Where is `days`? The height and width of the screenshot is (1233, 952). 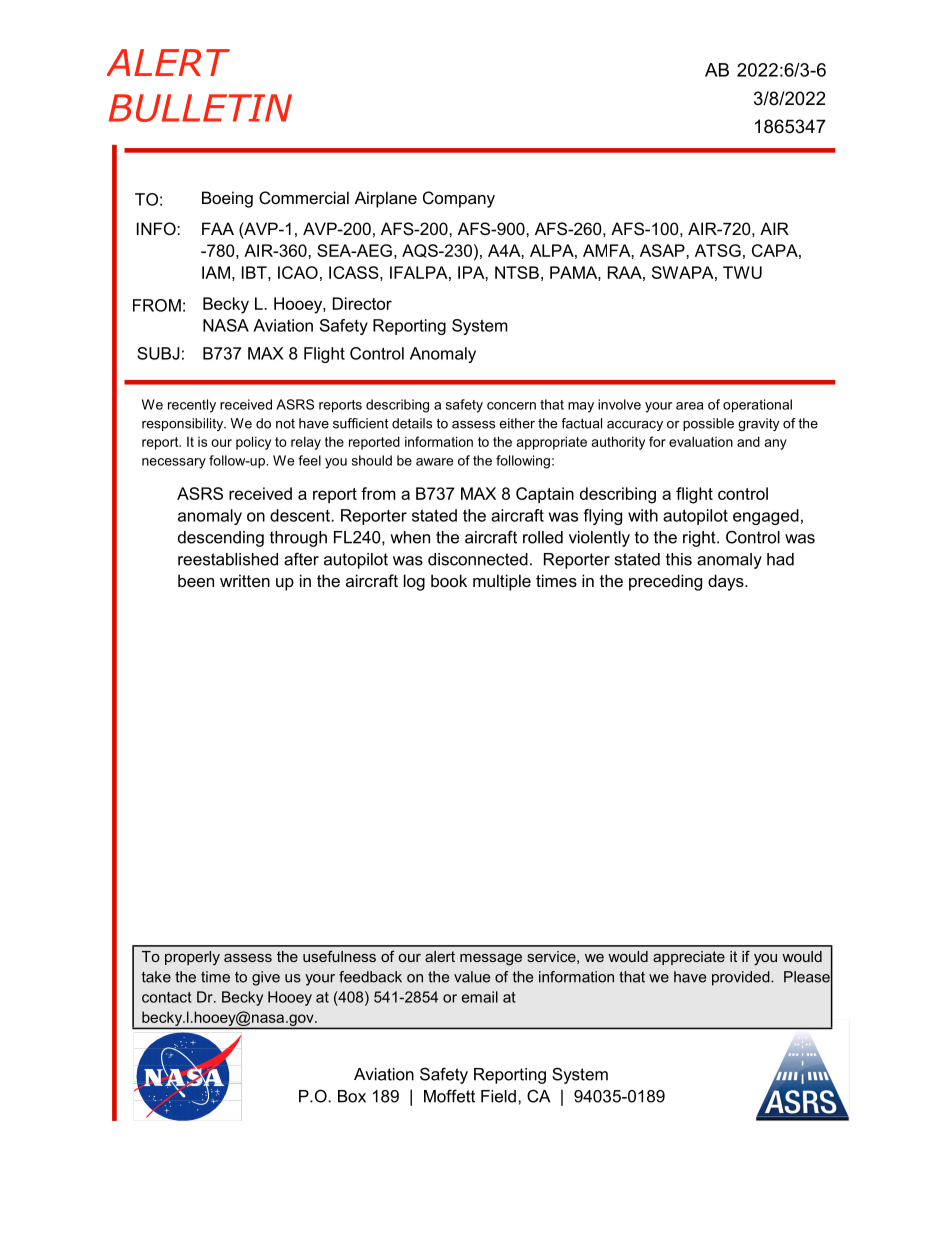
days is located at coordinates (727, 582).
